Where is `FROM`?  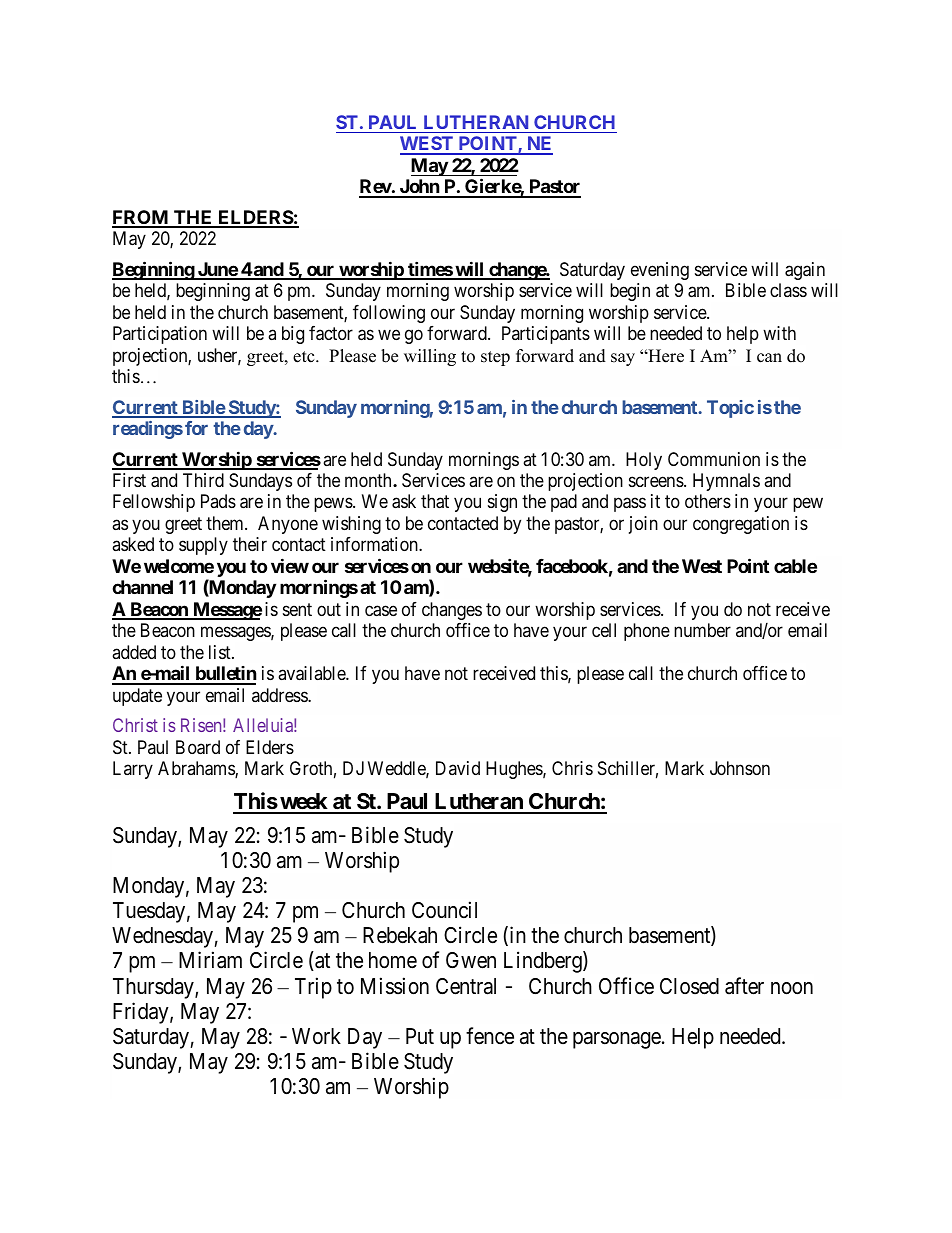
FROM is located at coordinates (141, 218).
